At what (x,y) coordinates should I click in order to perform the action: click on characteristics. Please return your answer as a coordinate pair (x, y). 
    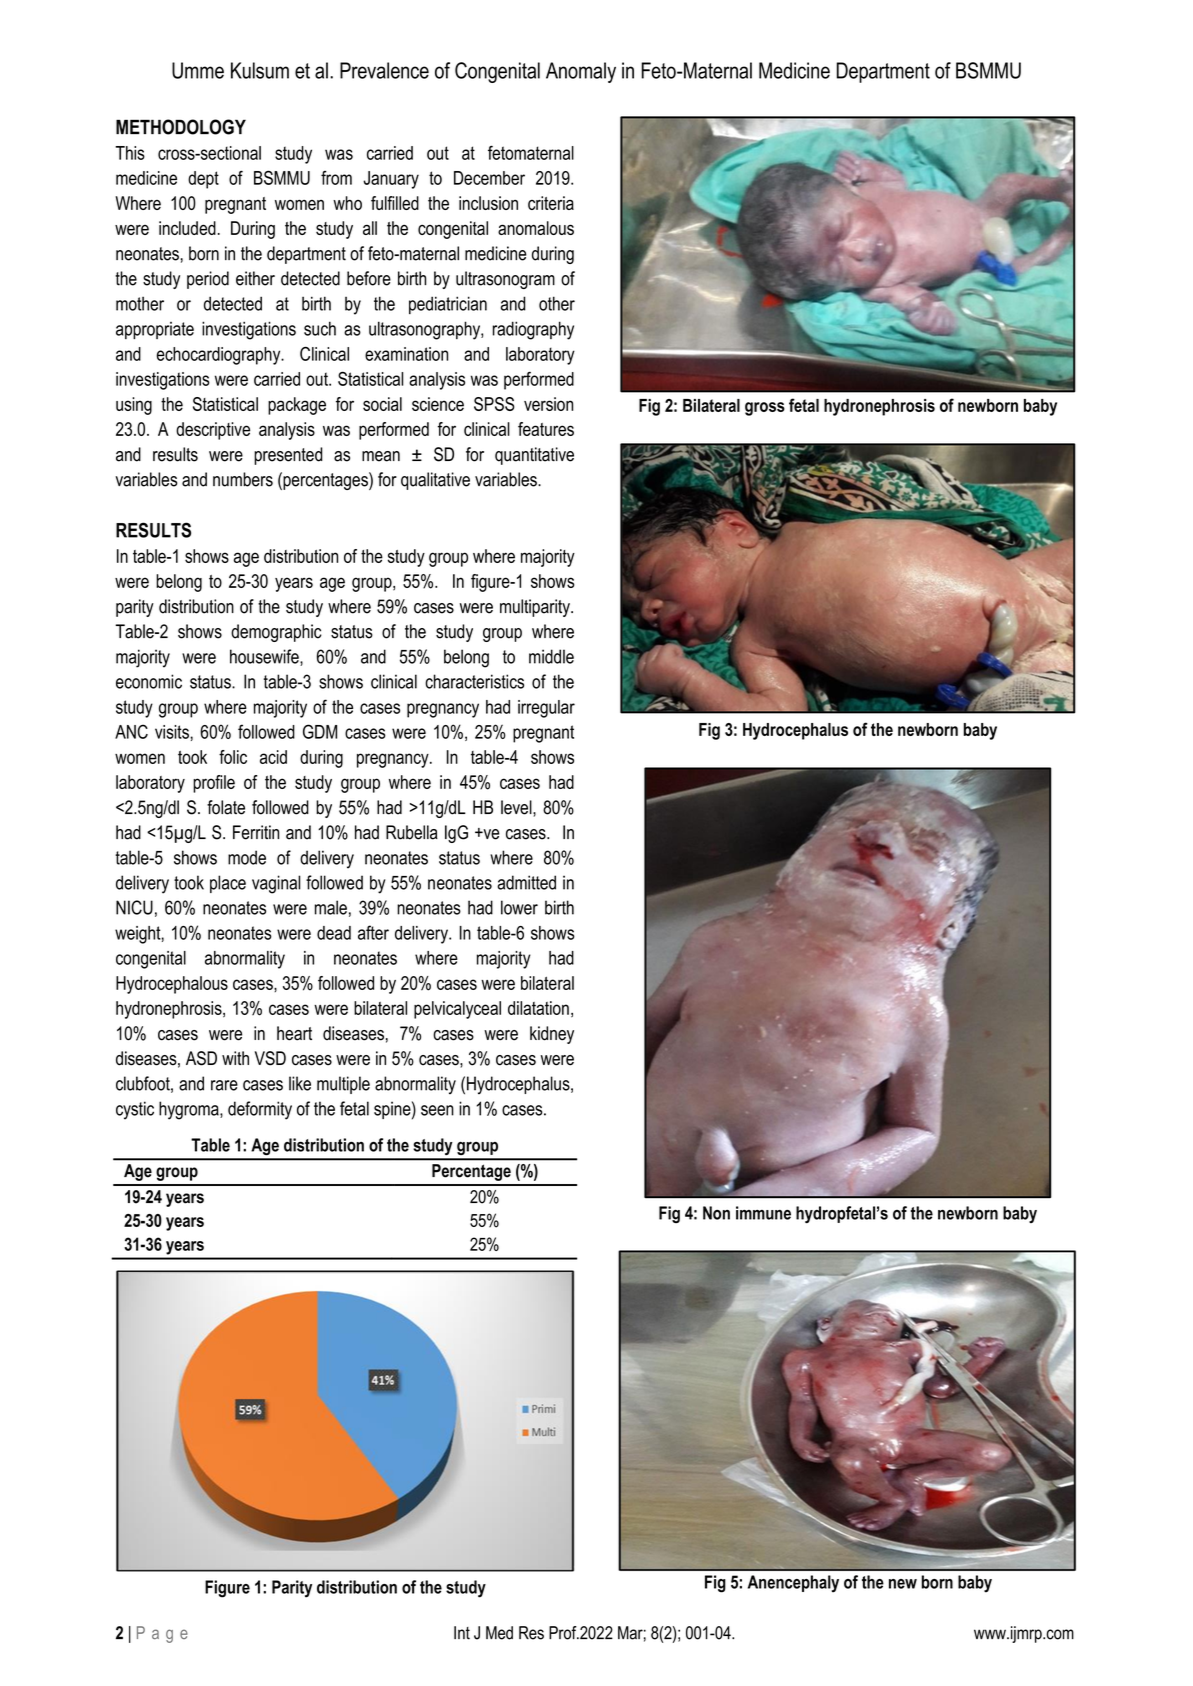
    Looking at the image, I should click on (474, 681).
